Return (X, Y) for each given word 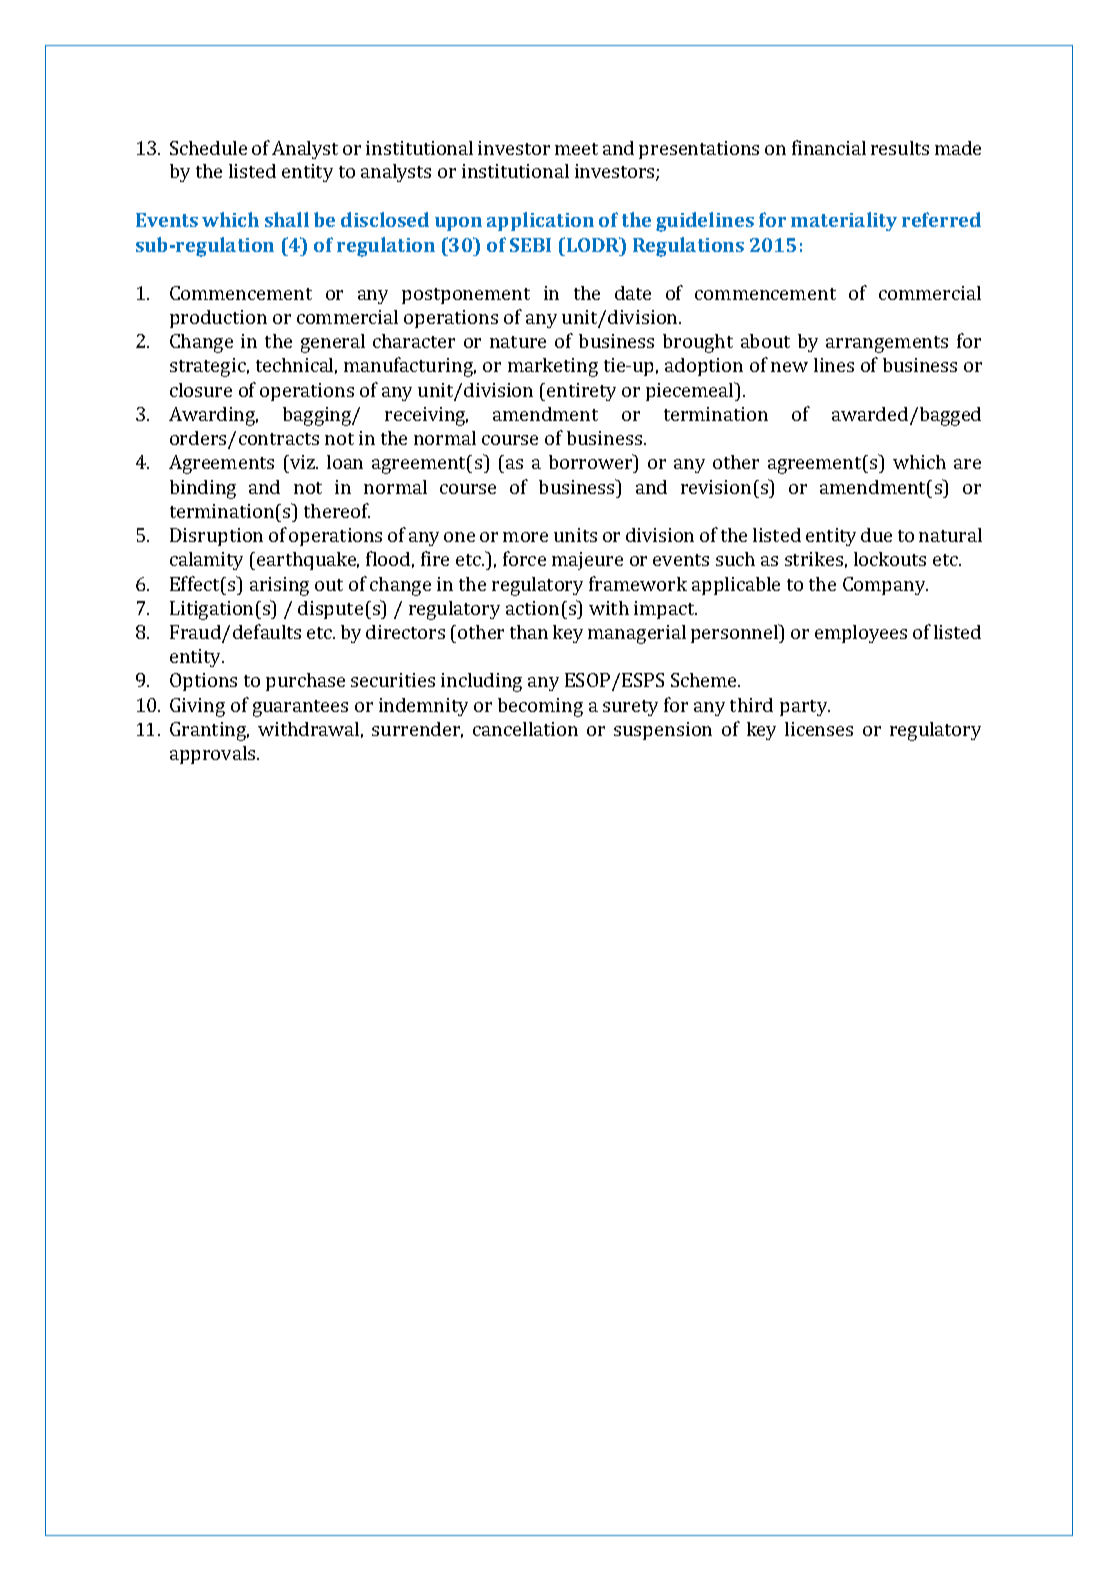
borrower (592, 461)
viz (303, 462)
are (967, 464)
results (900, 148)
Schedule (208, 148)
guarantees (300, 708)
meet (576, 149)
